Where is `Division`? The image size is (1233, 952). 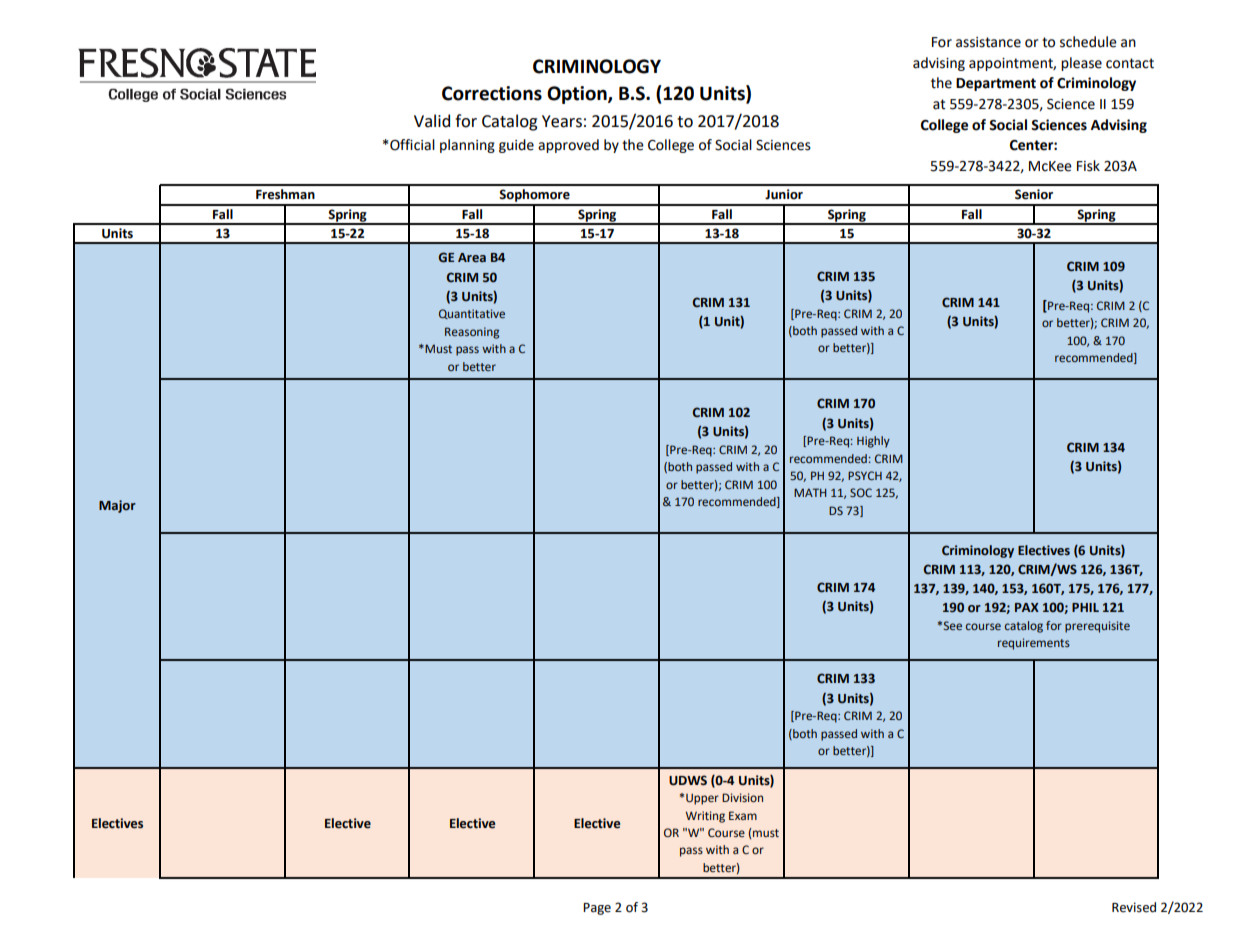
Division is located at coordinates (742, 797).
